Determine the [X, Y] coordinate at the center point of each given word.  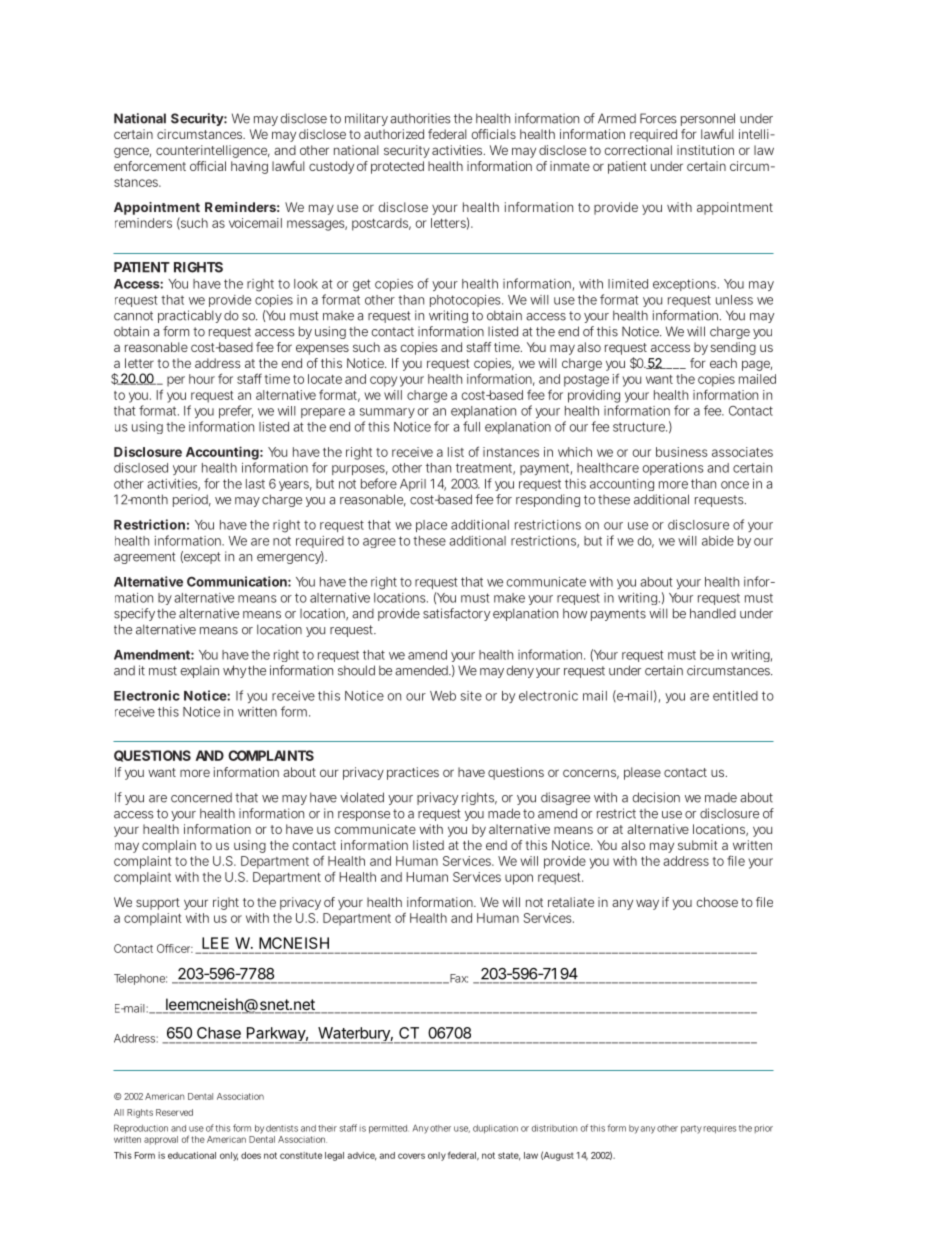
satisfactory [456, 614]
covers [411, 1156]
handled [713, 613]
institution [705, 150]
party [691, 1129]
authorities [420, 118]
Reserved [174, 1112]
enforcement [150, 166]
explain [199, 671]
